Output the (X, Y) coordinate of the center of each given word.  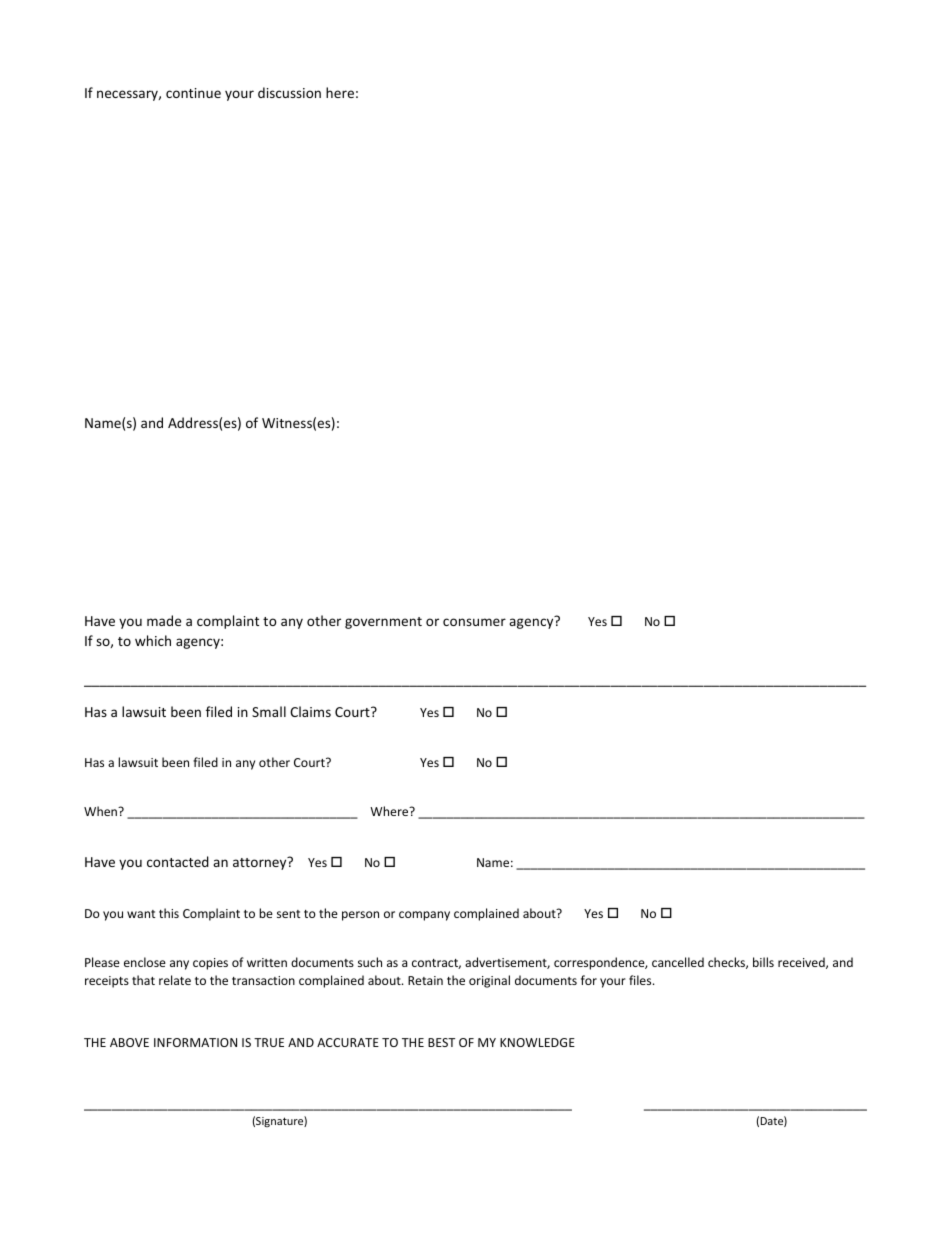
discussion (289, 92)
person (360, 916)
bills (763, 962)
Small (269, 711)
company (424, 916)
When (101, 811)
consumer (474, 622)
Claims (310, 711)
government (383, 623)
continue (193, 93)
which (153, 640)
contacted (178, 861)
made (164, 620)
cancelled (678, 962)
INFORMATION (195, 1042)
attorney (261, 863)
